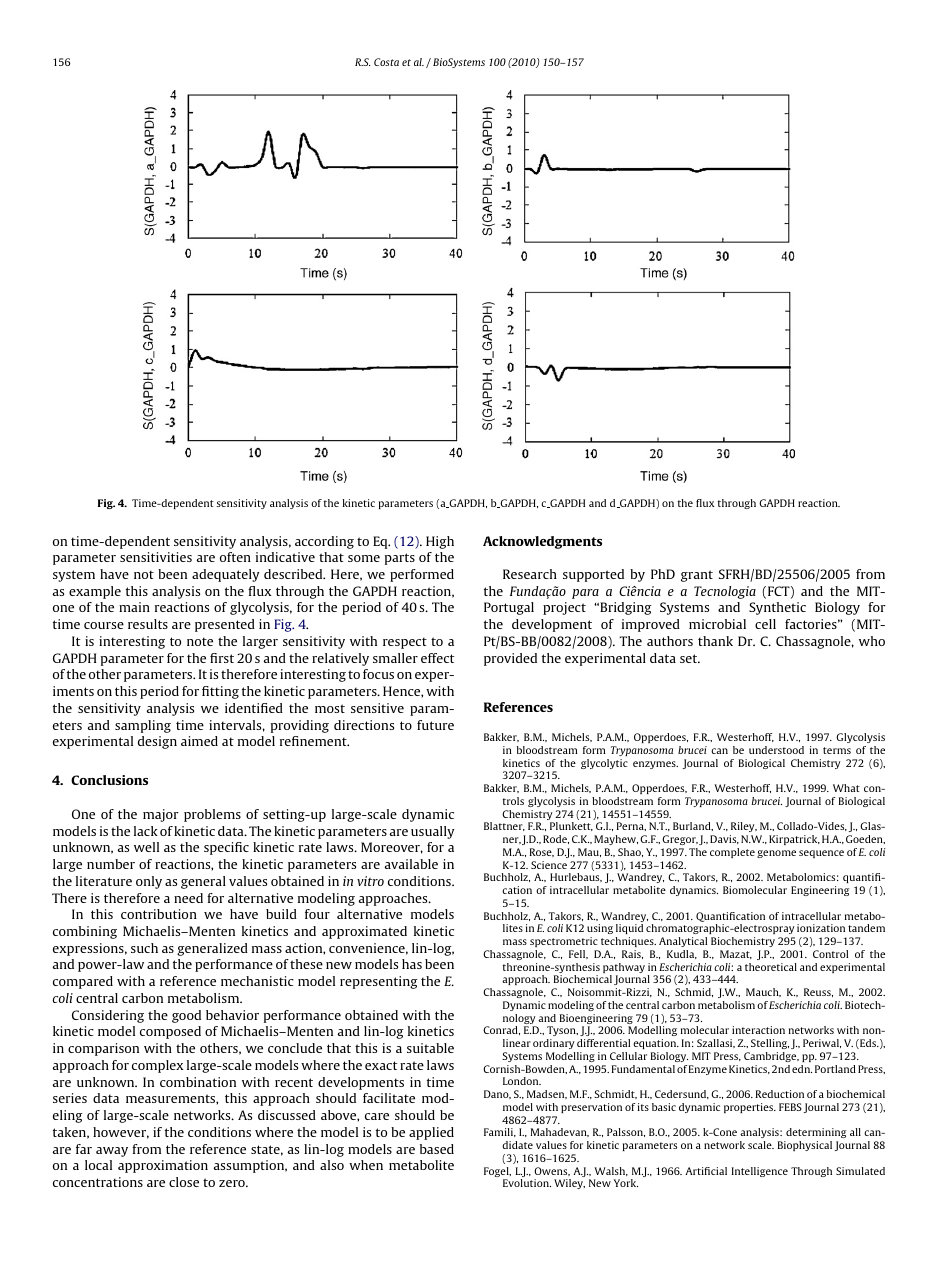 The height and width of the screenshot is (1270, 952). Describe the element at coordinates (148, 624) in the screenshot. I see `results` at that location.
